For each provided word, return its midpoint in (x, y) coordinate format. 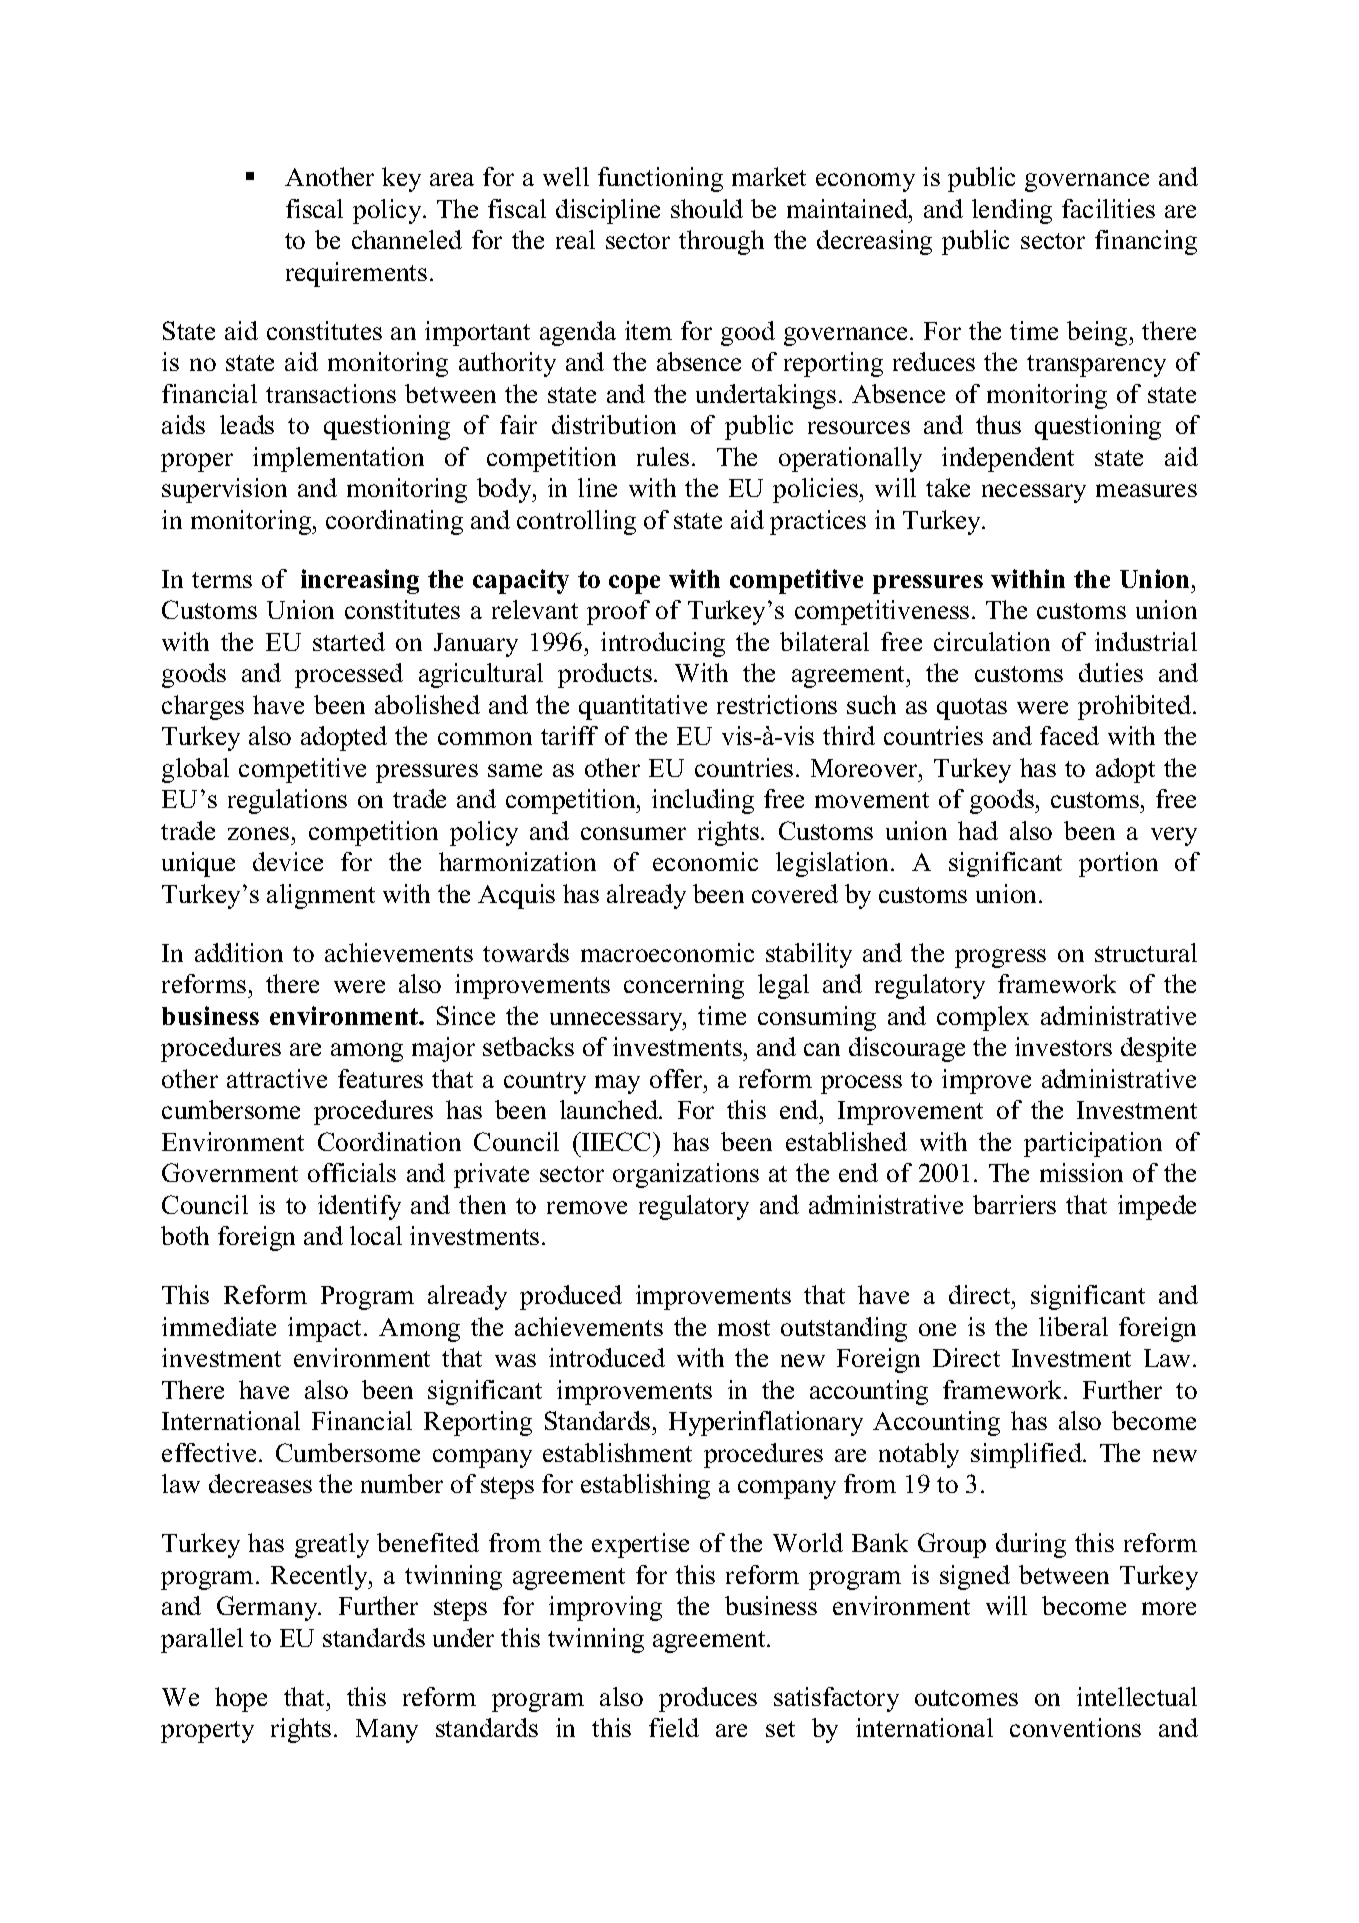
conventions (1075, 1727)
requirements (356, 274)
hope (241, 1699)
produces (708, 1699)
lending (1012, 211)
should (707, 208)
